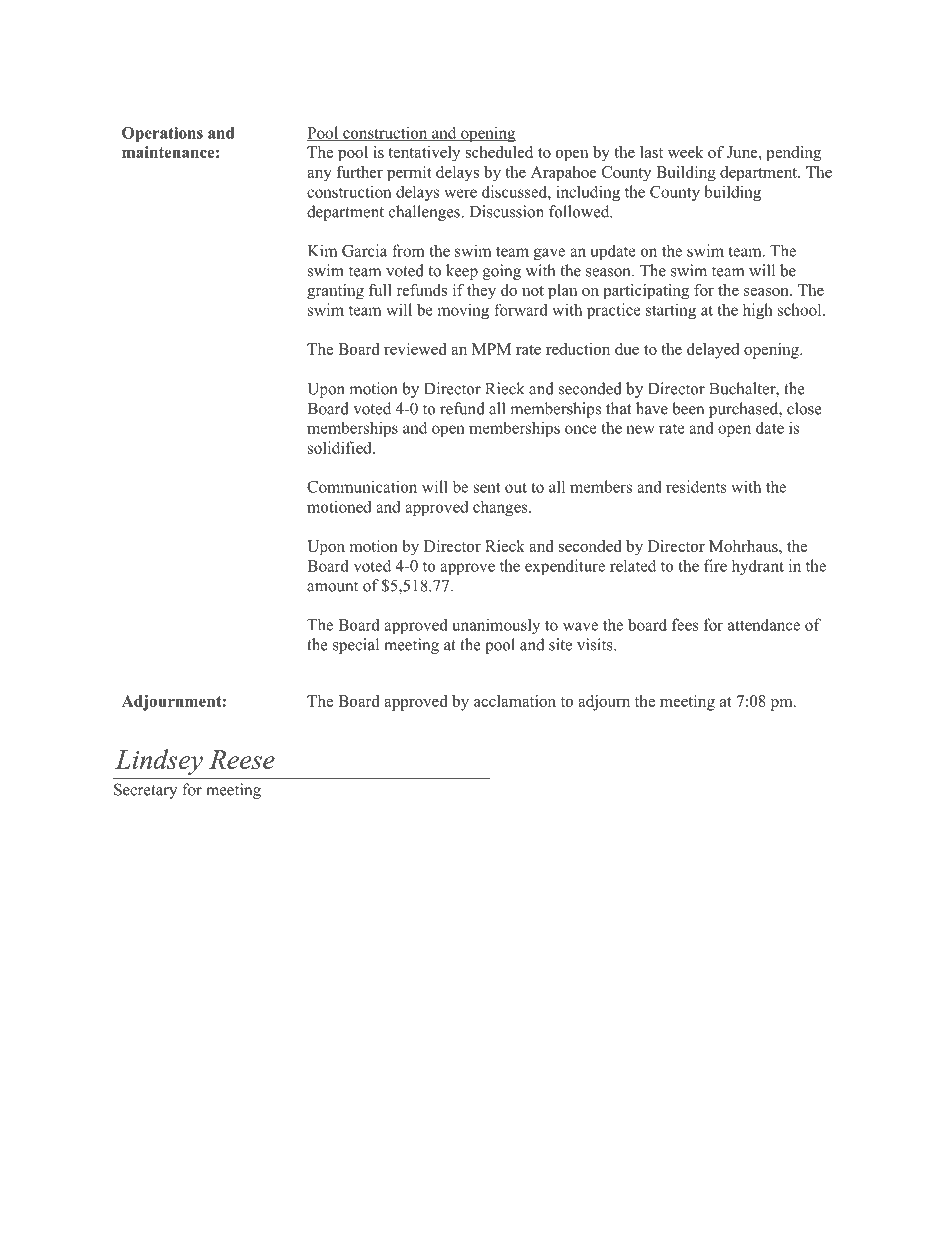 The height and width of the screenshot is (1233, 952). What do you see at coordinates (332, 586) in the screenshot?
I see `amount` at bounding box center [332, 586].
